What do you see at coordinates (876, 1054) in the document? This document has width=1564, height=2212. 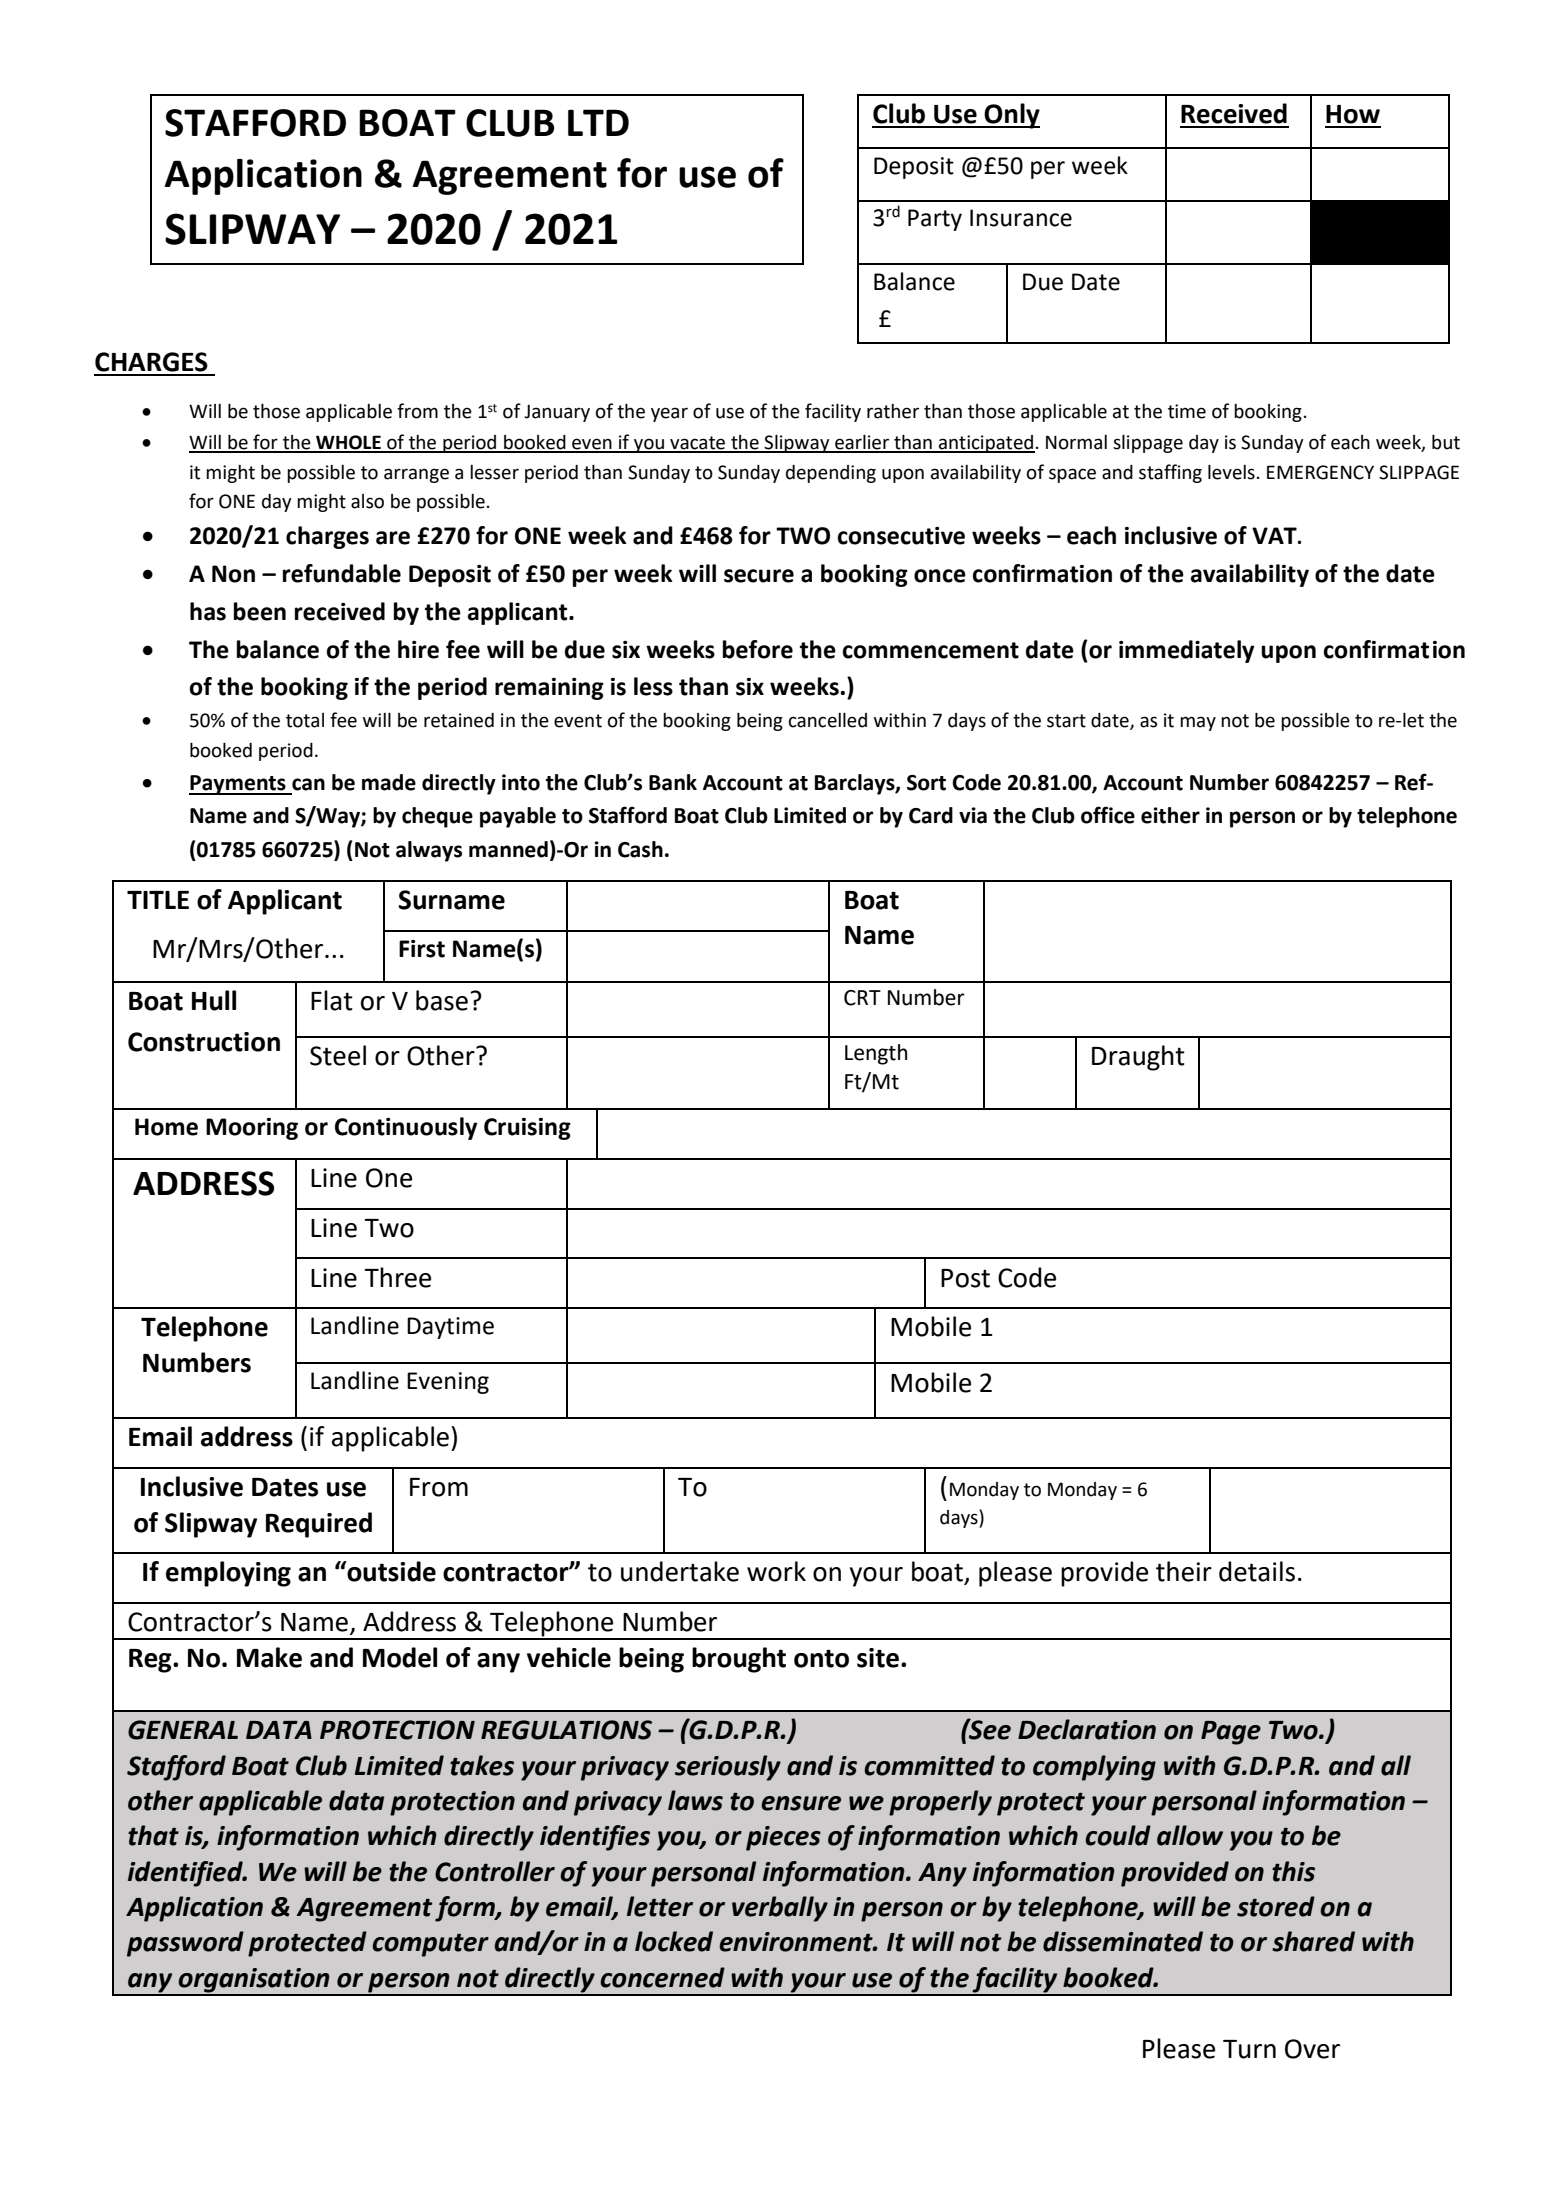 I see `Length` at bounding box center [876, 1054].
